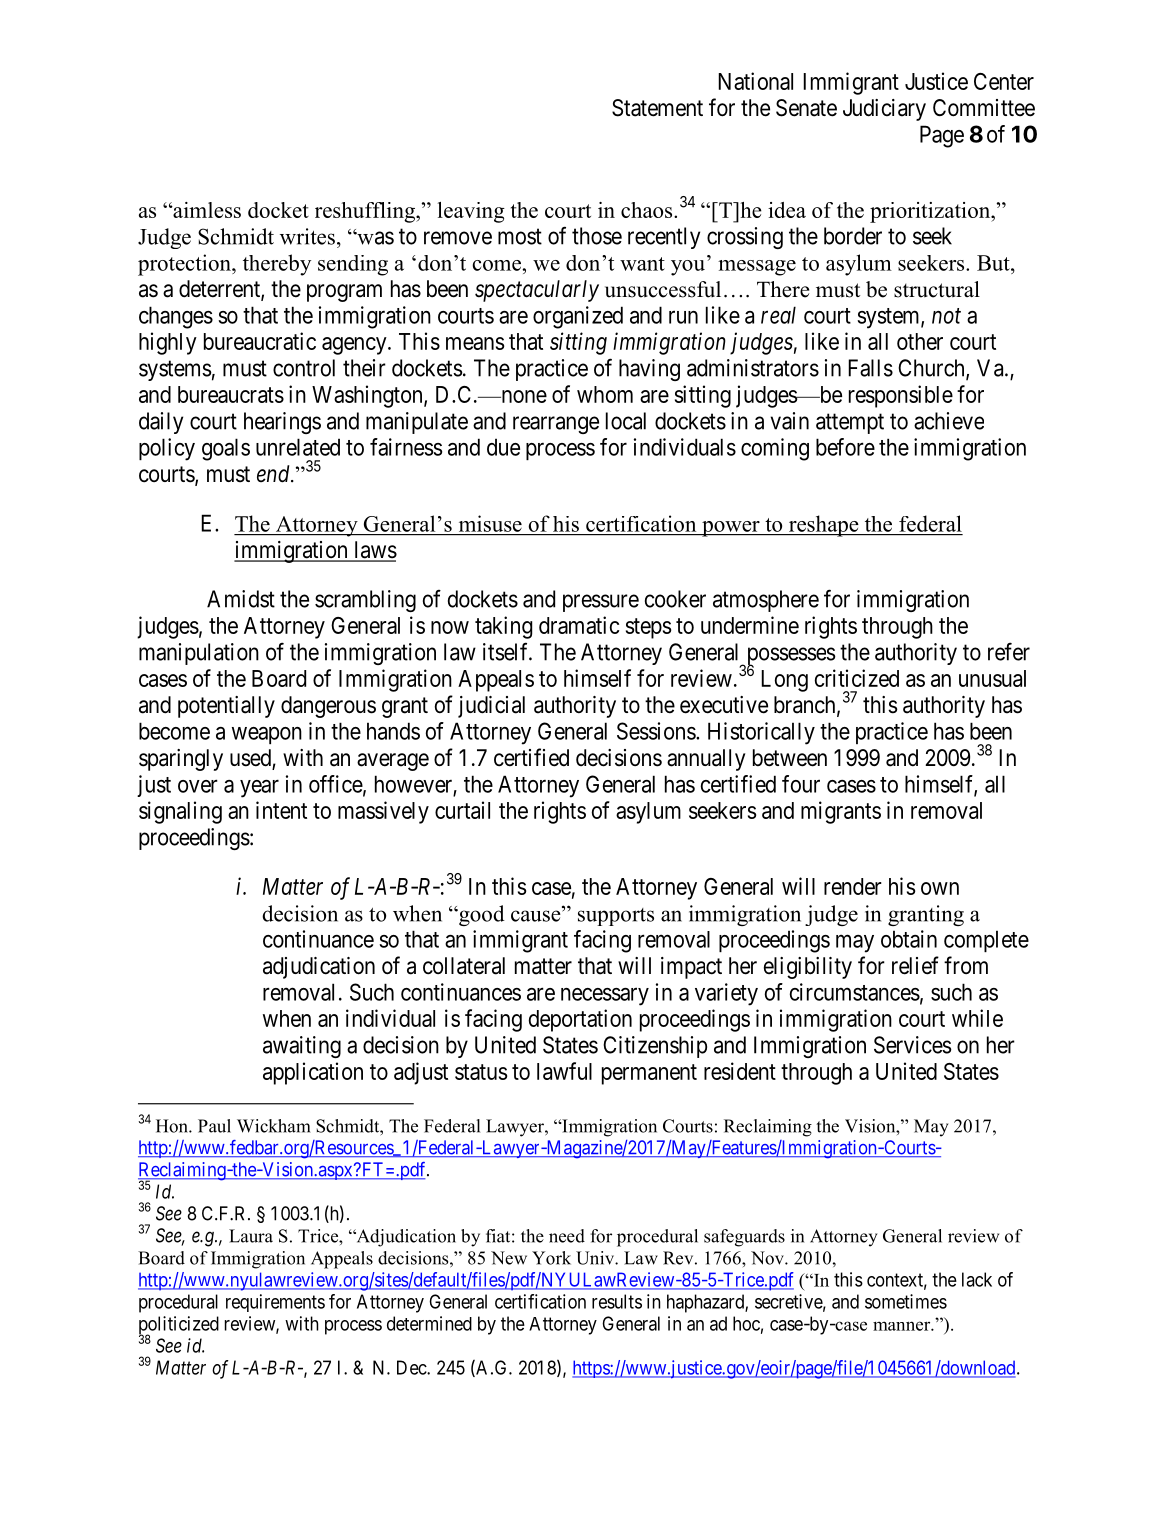  What do you see at coordinates (884, 110) in the image?
I see `Judiciary` at bounding box center [884, 110].
